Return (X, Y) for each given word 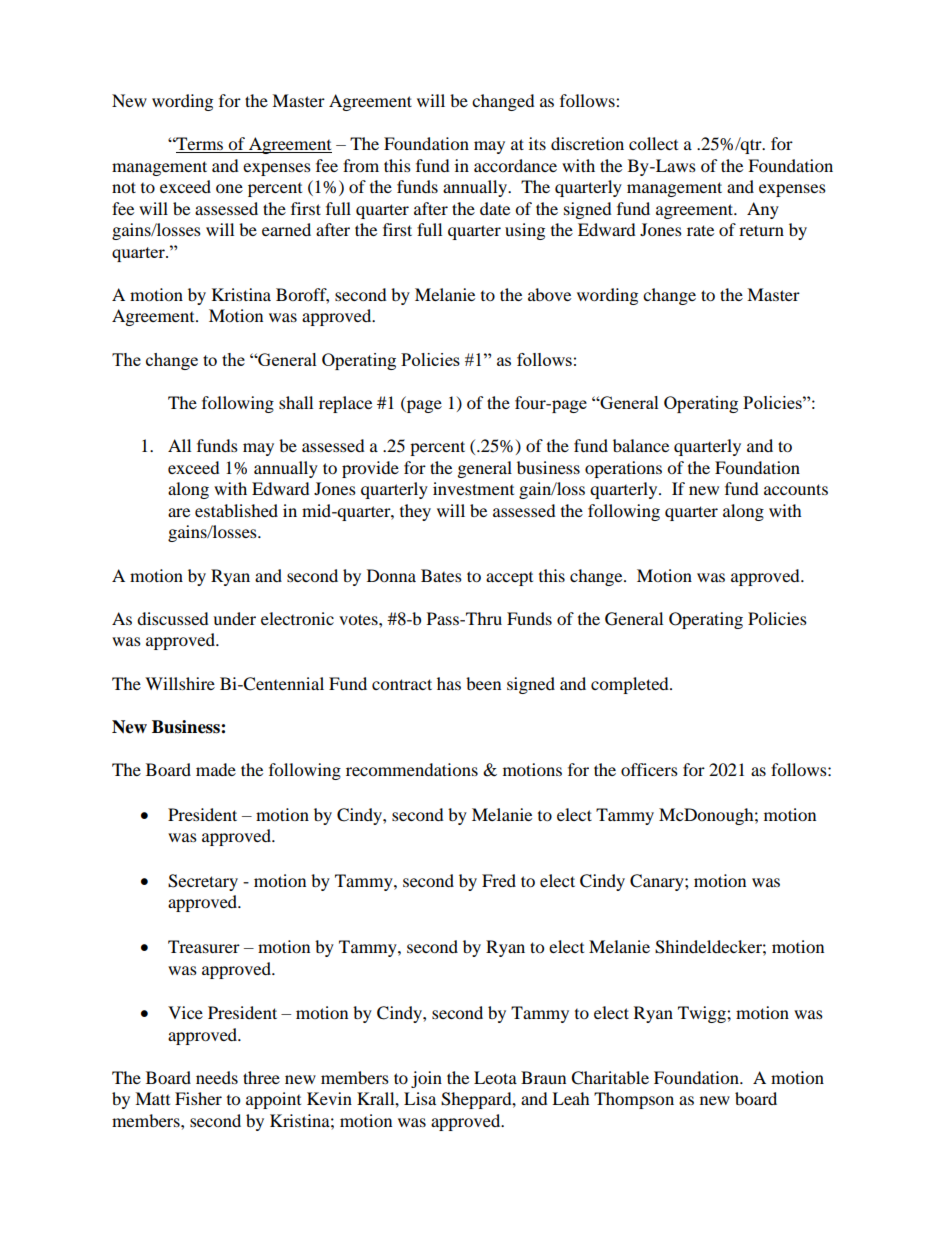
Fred (499, 880)
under (234, 618)
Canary (658, 882)
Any (763, 210)
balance (641, 445)
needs (217, 1077)
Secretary (203, 882)
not (124, 187)
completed (631, 685)
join (426, 1079)
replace (345, 404)
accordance (515, 165)
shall (296, 402)
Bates (441, 575)
